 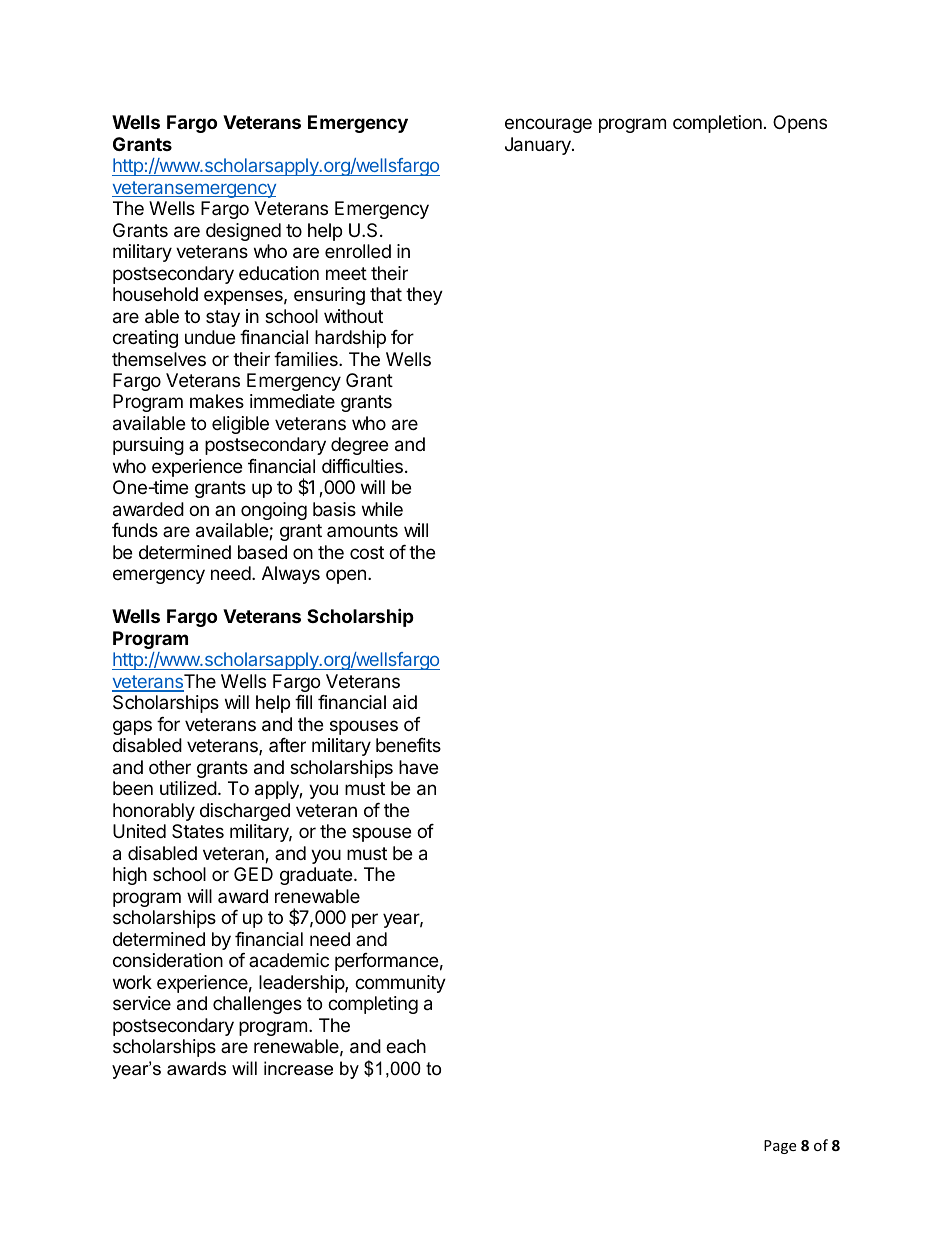 What do you see at coordinates (382, 509) in the screenshot?
I see `while` at bounding box center [382, 509].
